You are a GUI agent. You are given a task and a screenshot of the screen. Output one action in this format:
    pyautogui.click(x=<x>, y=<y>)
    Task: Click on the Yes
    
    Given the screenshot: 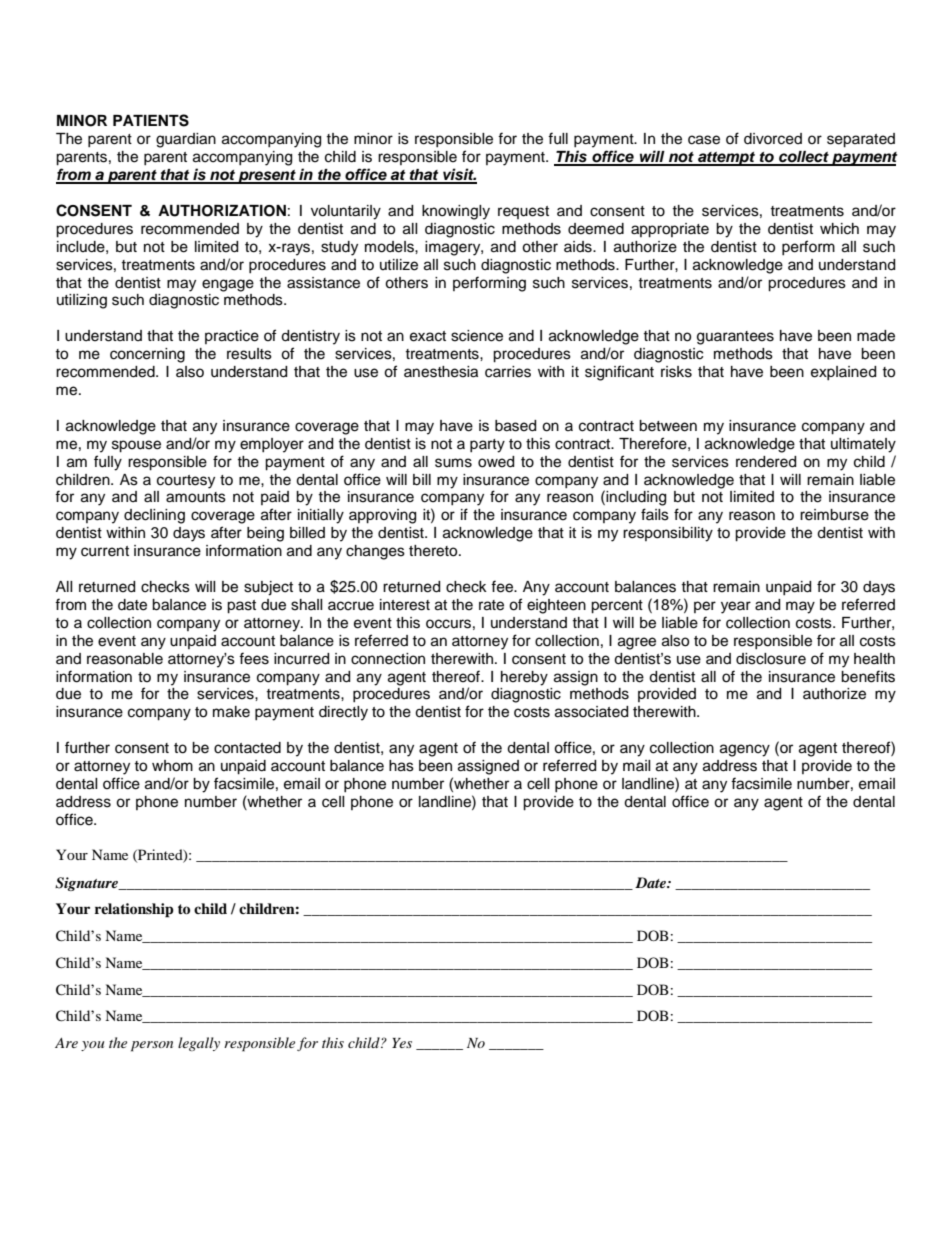 What is the action you would take?
    pyautogui.click(x=402, y=1043)
